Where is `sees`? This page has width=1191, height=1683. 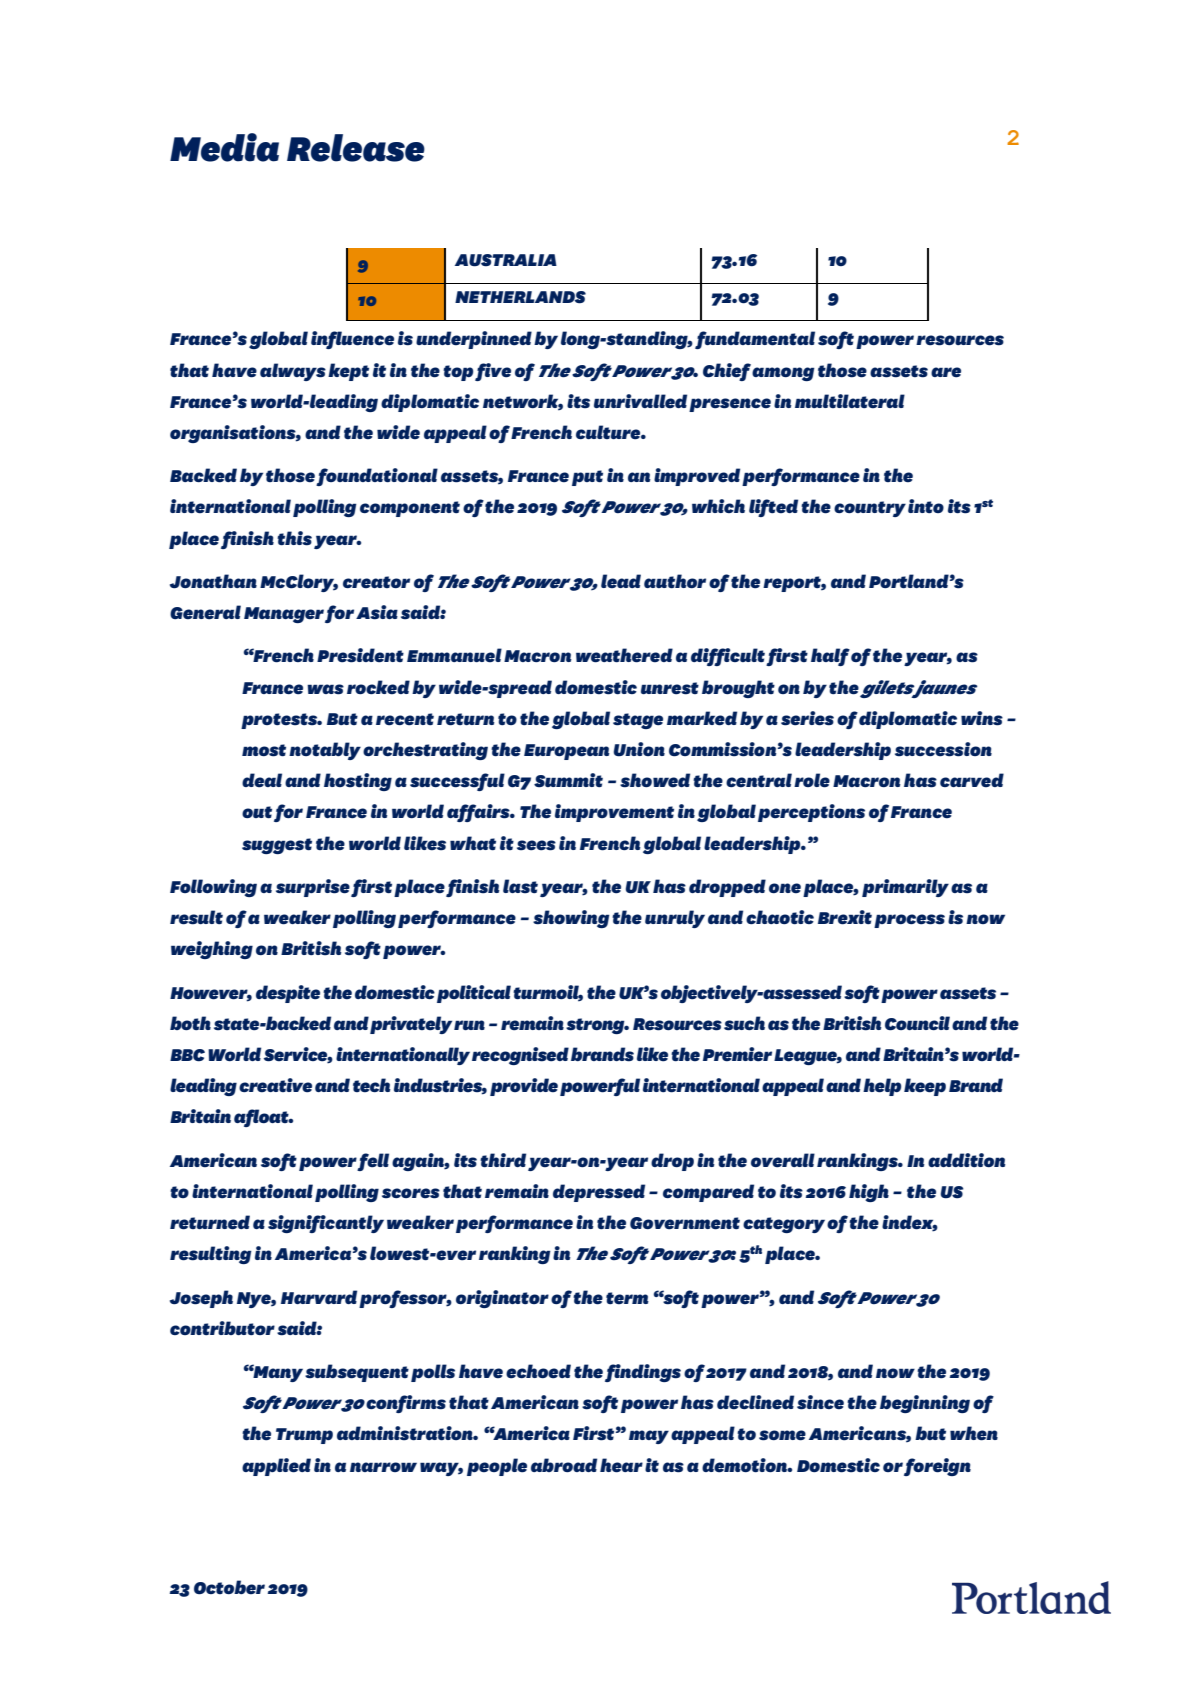
sees is located at coordinates (536, 845).
